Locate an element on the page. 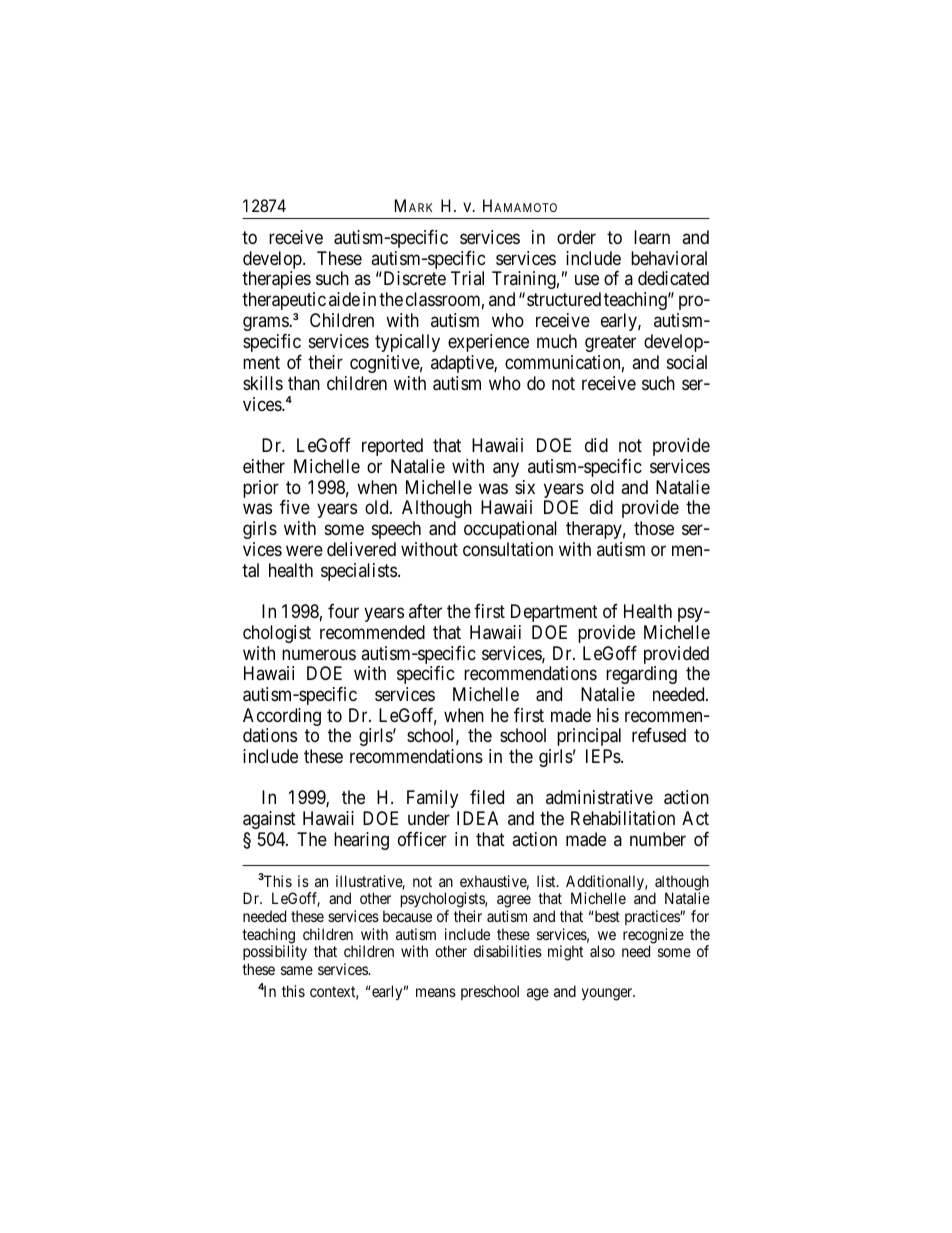  Trial is located at coordinates (467, 278).
